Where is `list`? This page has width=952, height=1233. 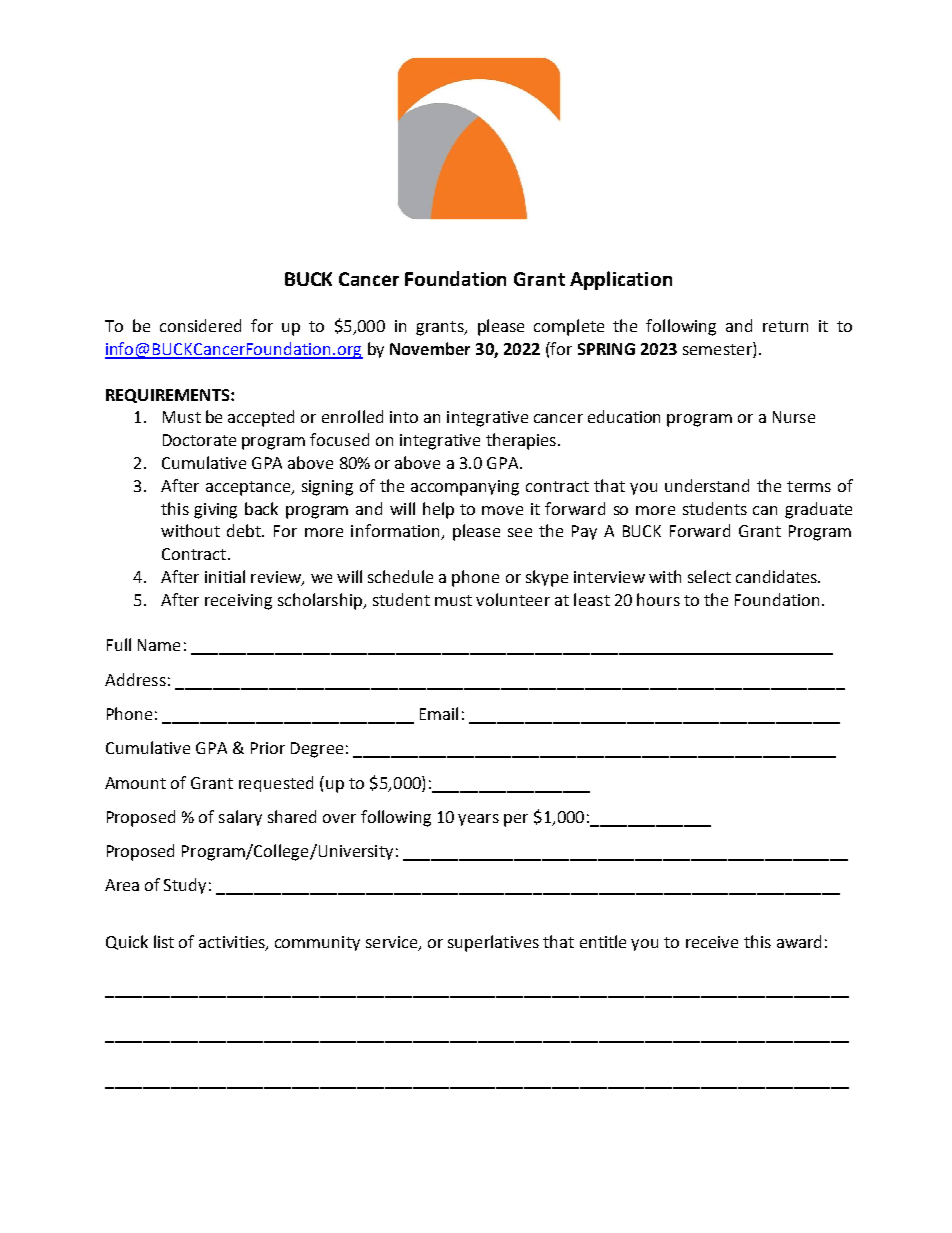 list is located at coordinates (164, 941).
